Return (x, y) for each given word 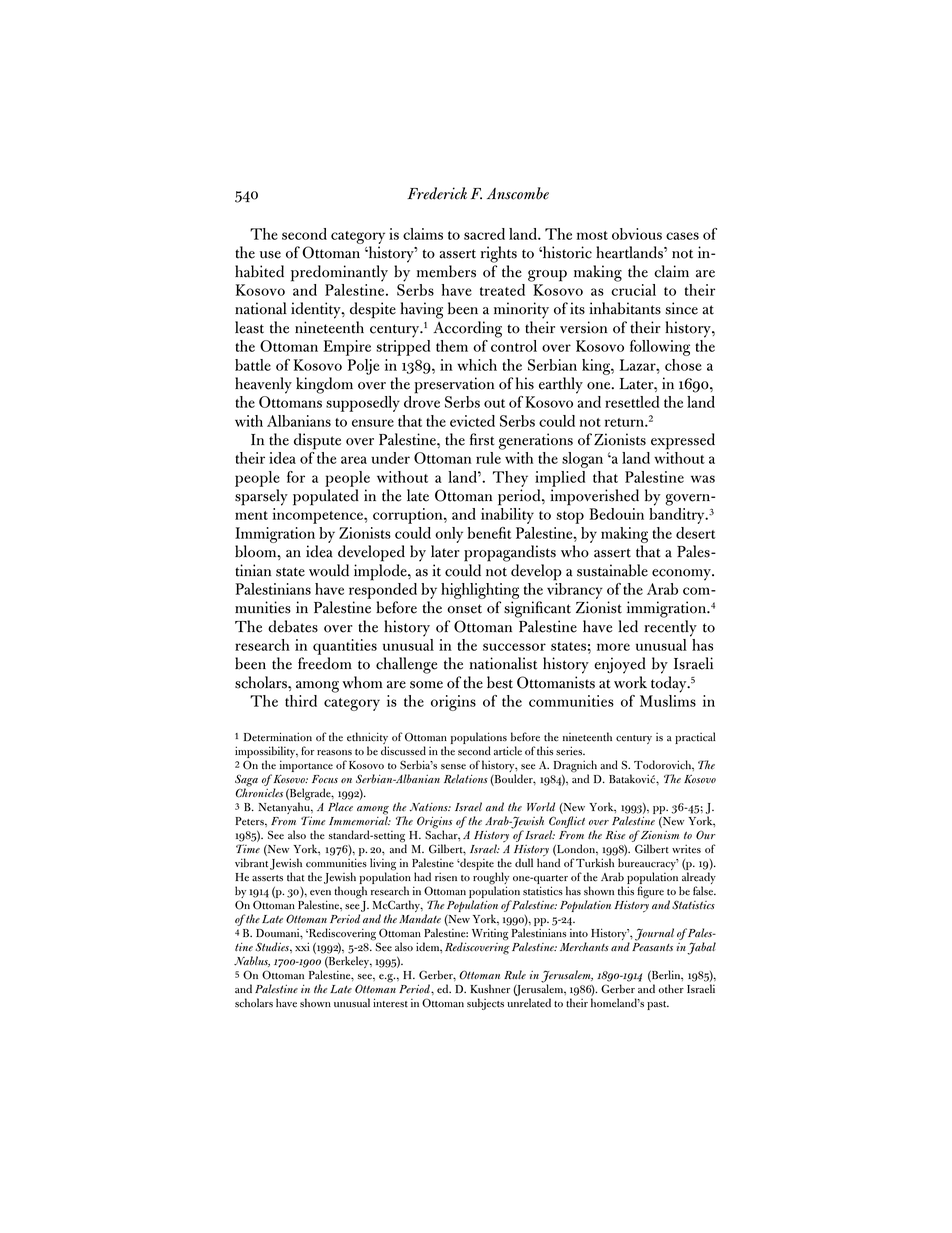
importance (306, 767)
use (270, 255)
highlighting (480, 592)
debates (293, 626)
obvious (637, 234)
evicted (472, 421)
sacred (484, 234)
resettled (632, 402)
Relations (466, 779)
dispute (317, 441)
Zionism (660, 835)
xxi (302, 946)
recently (670, 628)
